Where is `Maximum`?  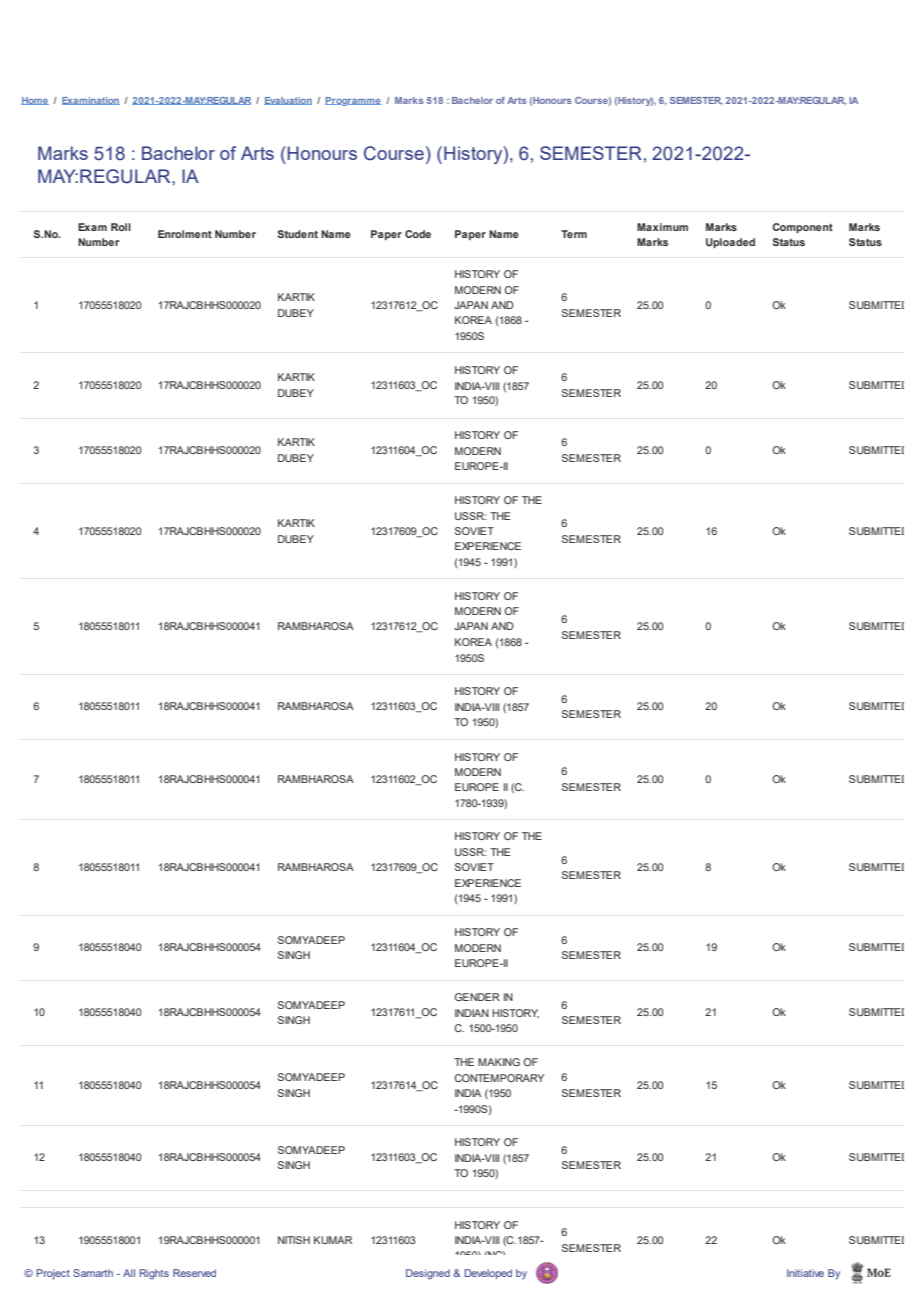 Maximum is located at coordinates (662, 227).
